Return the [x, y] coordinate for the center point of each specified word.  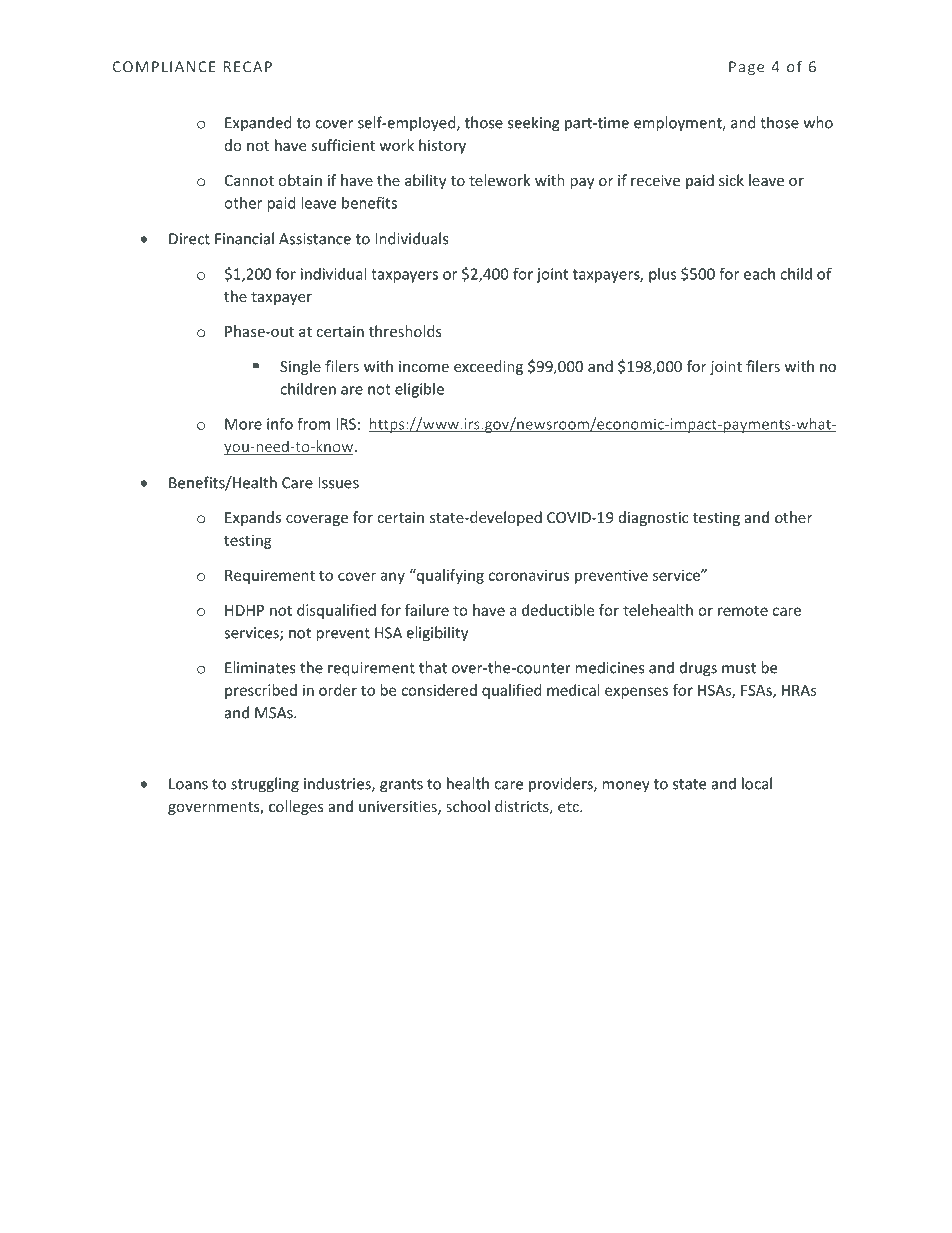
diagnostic [653, 518]
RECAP [248, 67]
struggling [265, 785]
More [243, 424]
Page [746, 68]
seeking [534, 124]
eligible [419, 390]
